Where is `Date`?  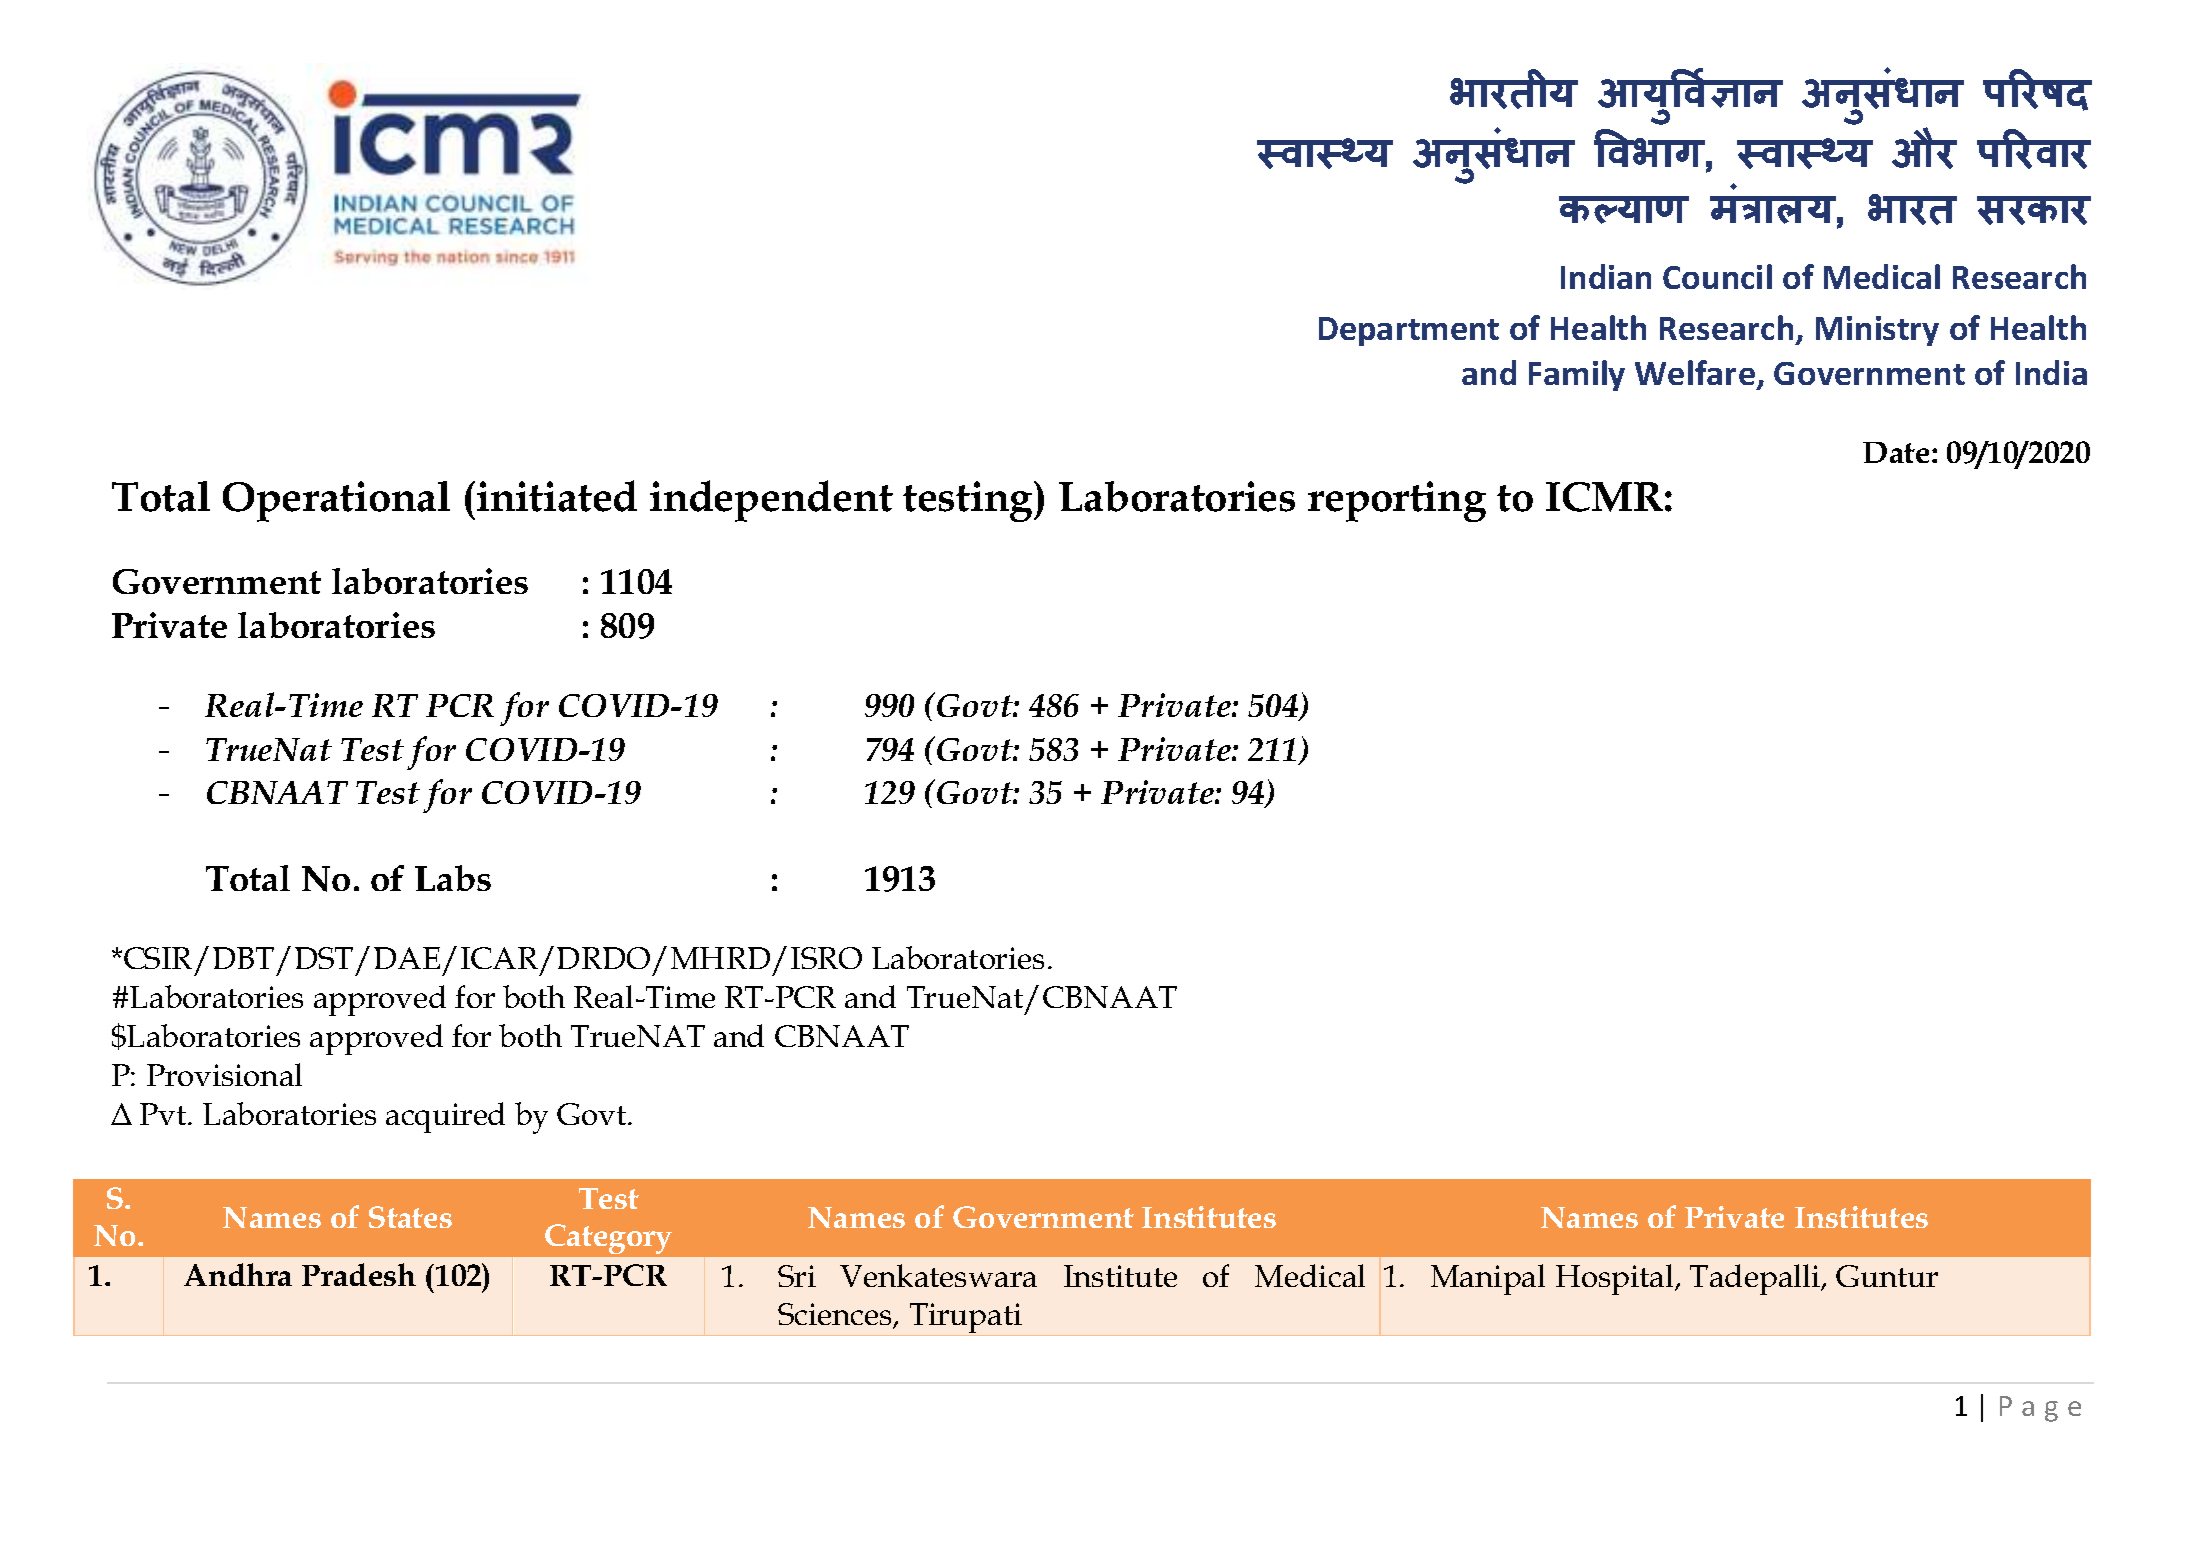
Date is located at coordinates (1896, 452).
